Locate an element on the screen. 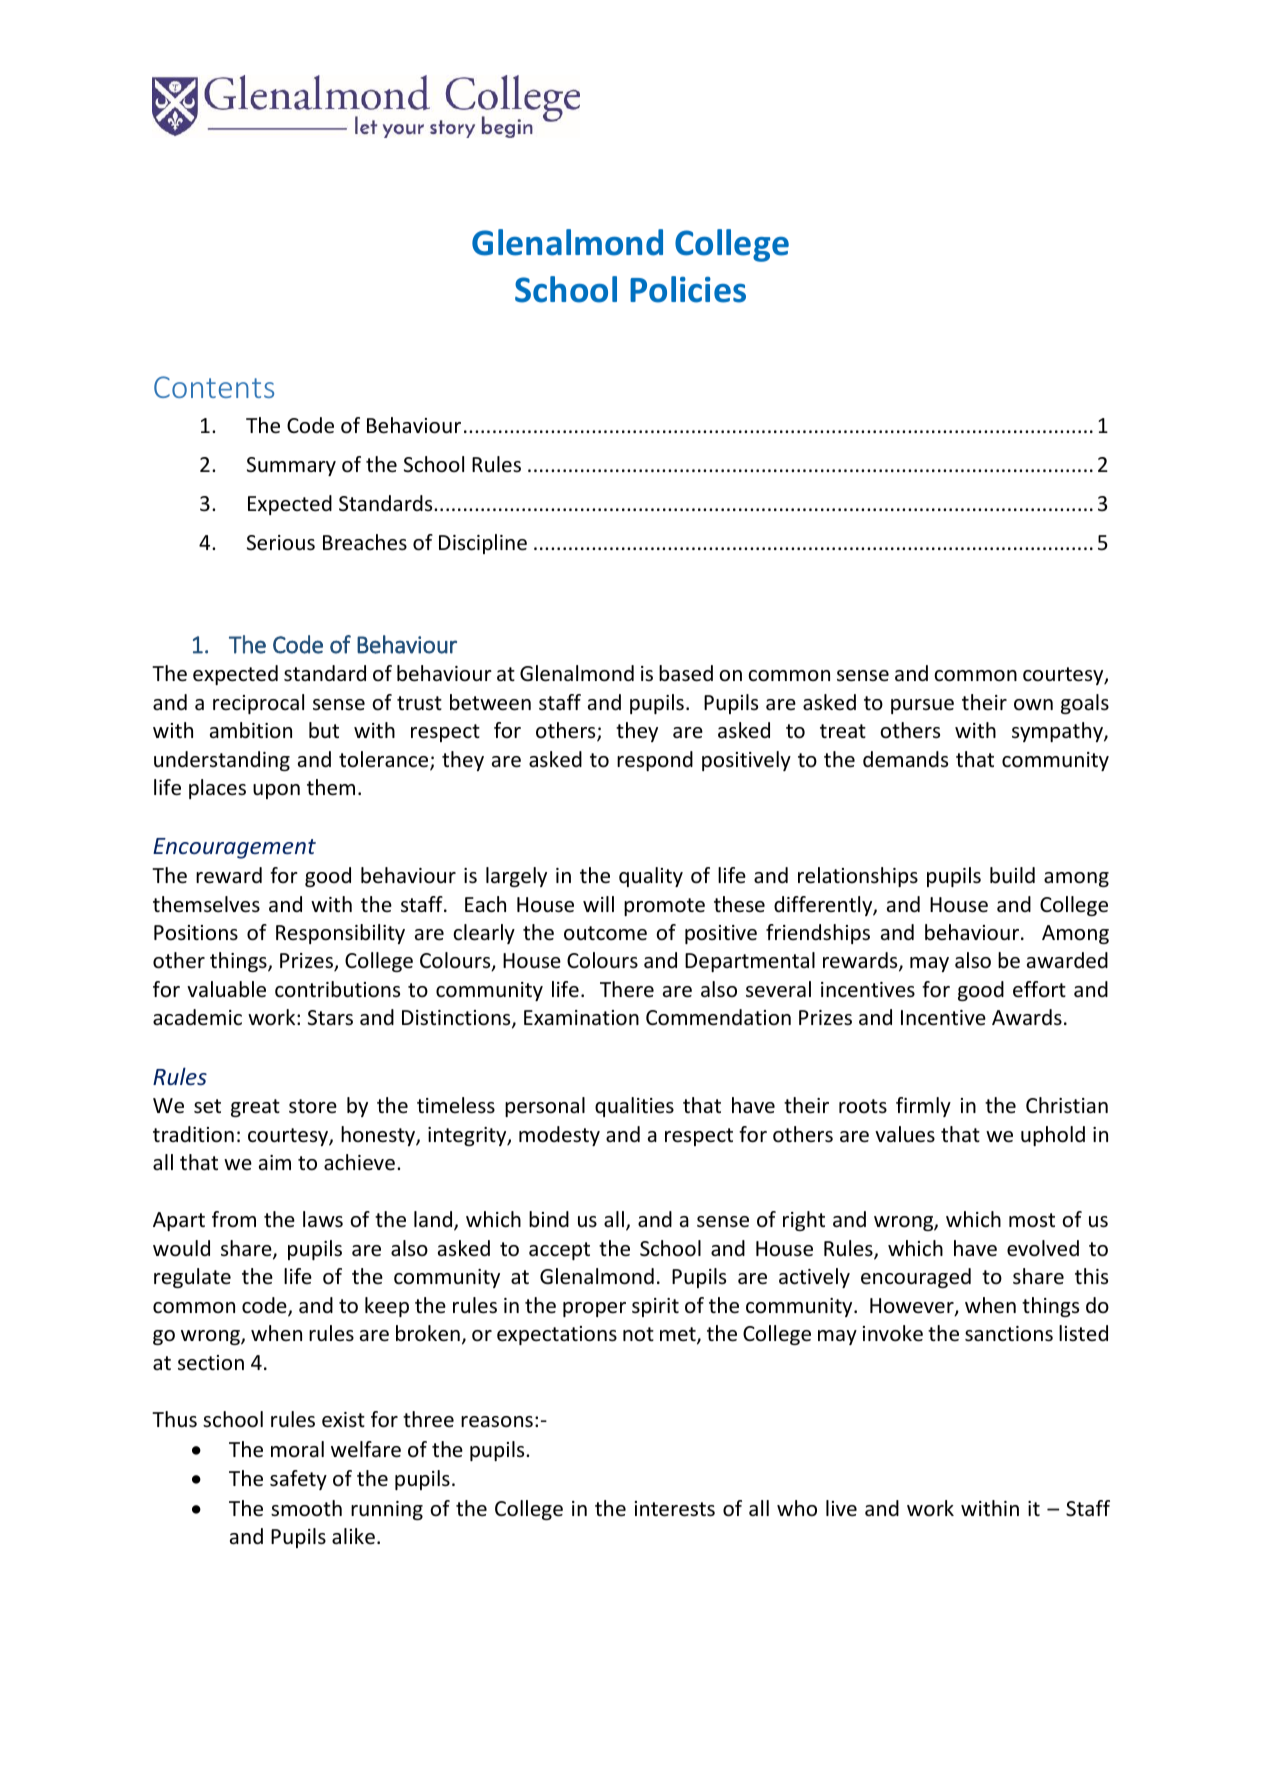 Image resolution: width=1262 pixels, height=1785 pixels. smooth is located at coordinates (306, 1508).
